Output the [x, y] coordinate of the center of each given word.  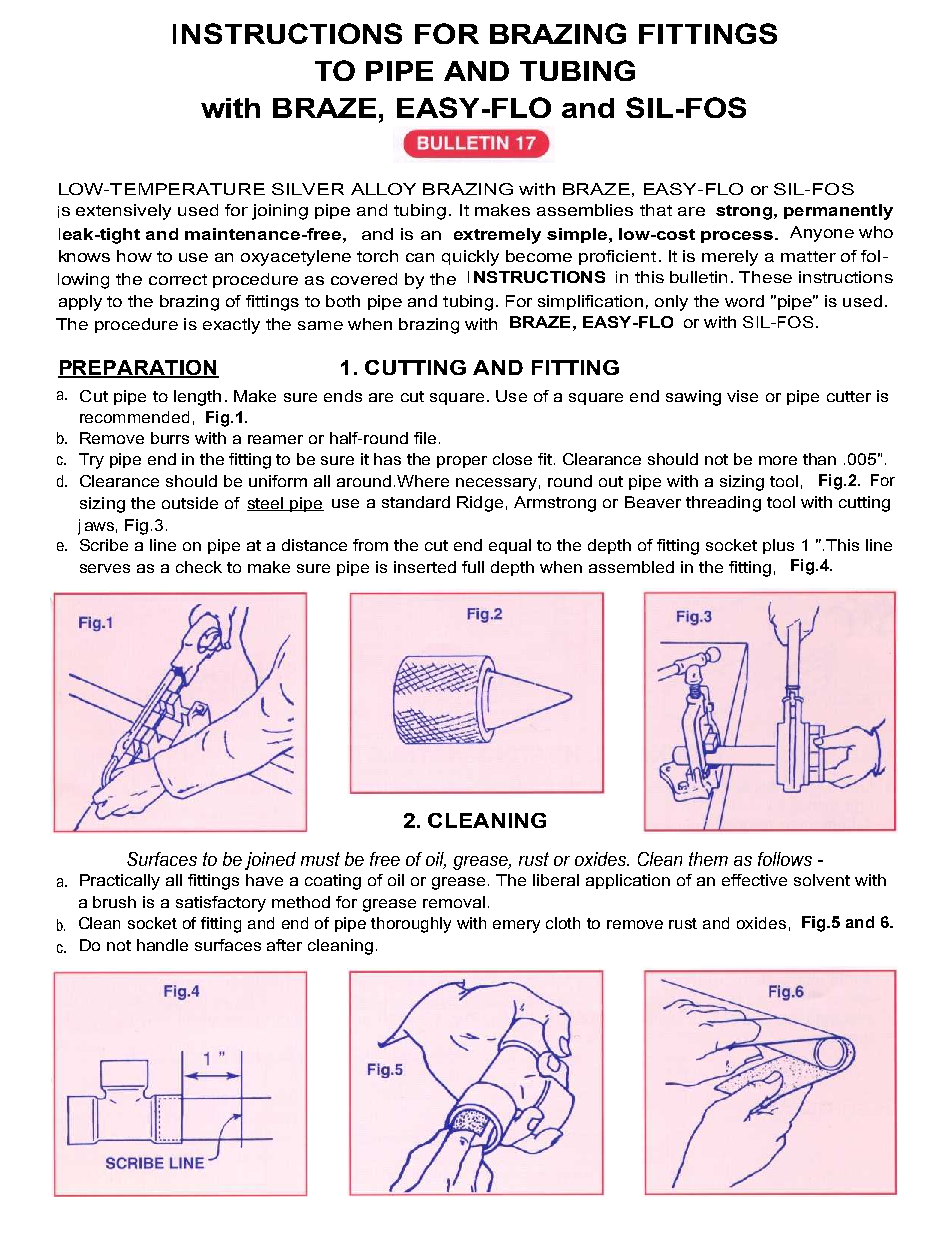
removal [454, 902]
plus [778, 546]
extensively [123, 212]
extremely [497, 236]
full [473, 567]
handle [162, 945]
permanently [838, 212]
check [199, 567]
